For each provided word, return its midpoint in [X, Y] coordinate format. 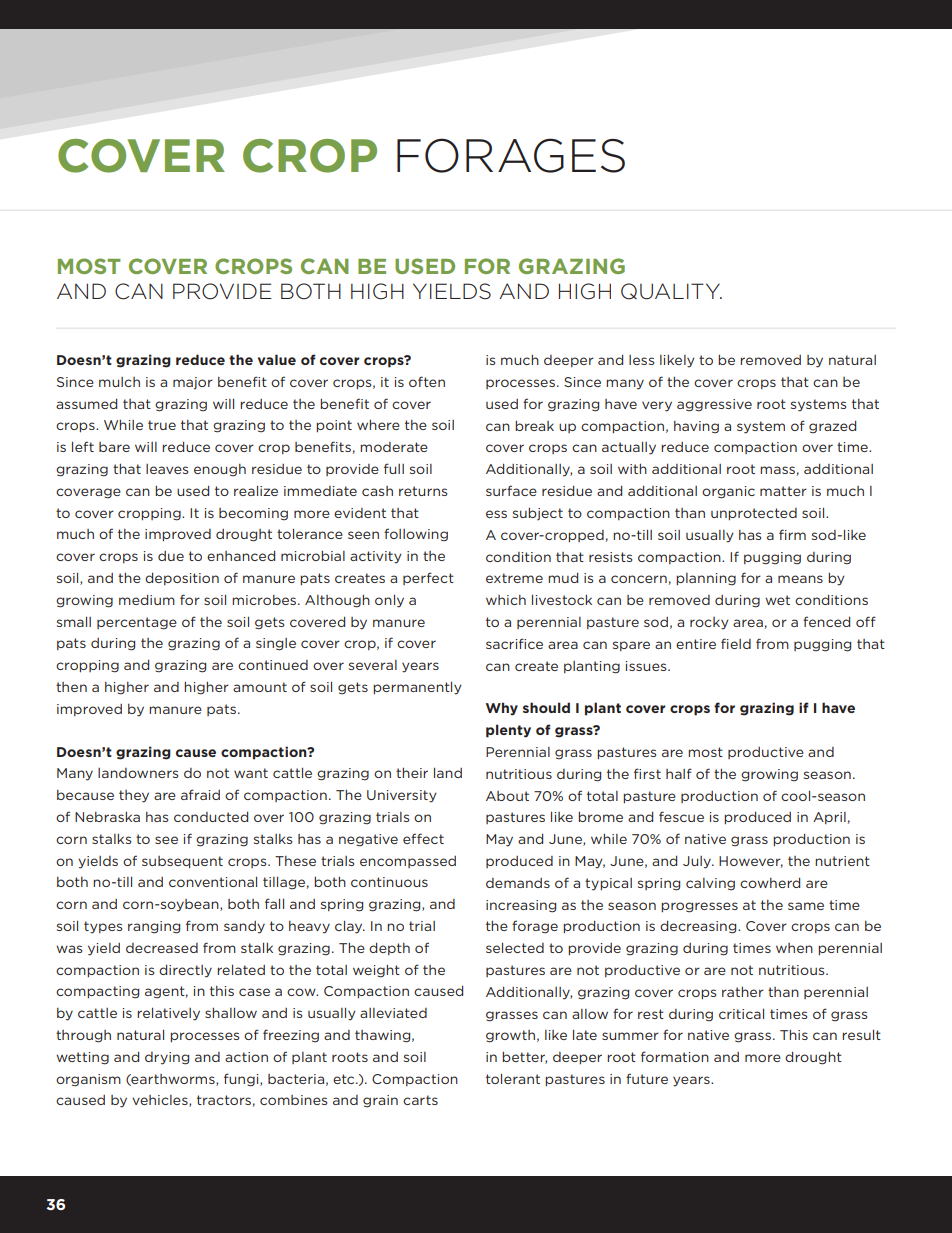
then [71, 687]
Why [502, 709]
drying [167, 1058]
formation [675, 1056]
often [427, 381]
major [193, 383]
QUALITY [671, 291]
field [736, 643]
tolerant [513, 1079]
